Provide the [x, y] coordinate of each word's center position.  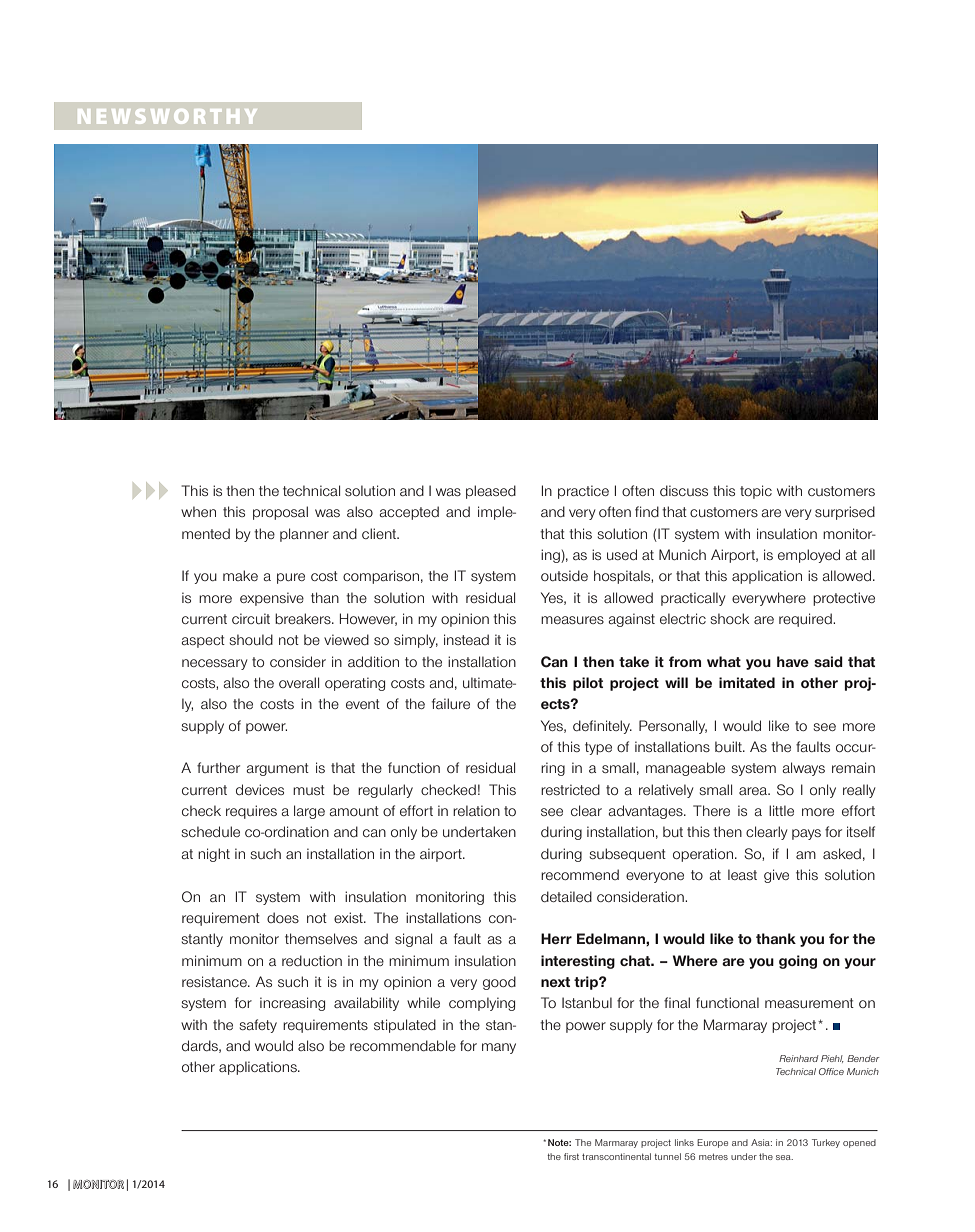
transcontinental [616, 1156]
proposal [280, 513]
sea [784, 1157]
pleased [491, 492]
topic [756, 492]
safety [258, 1026]
